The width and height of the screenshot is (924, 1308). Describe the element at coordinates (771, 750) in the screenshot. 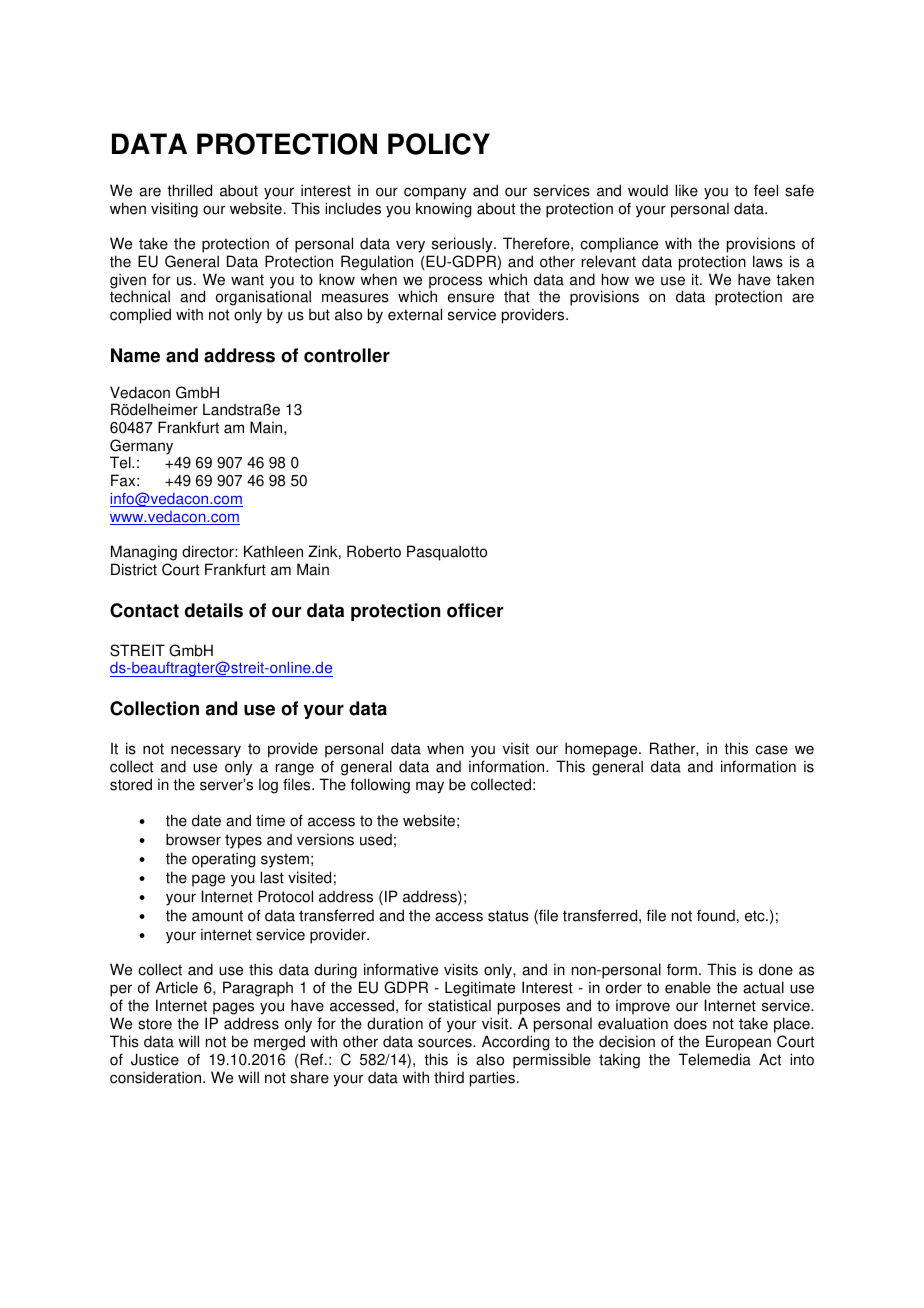

I see `case` at that location.
